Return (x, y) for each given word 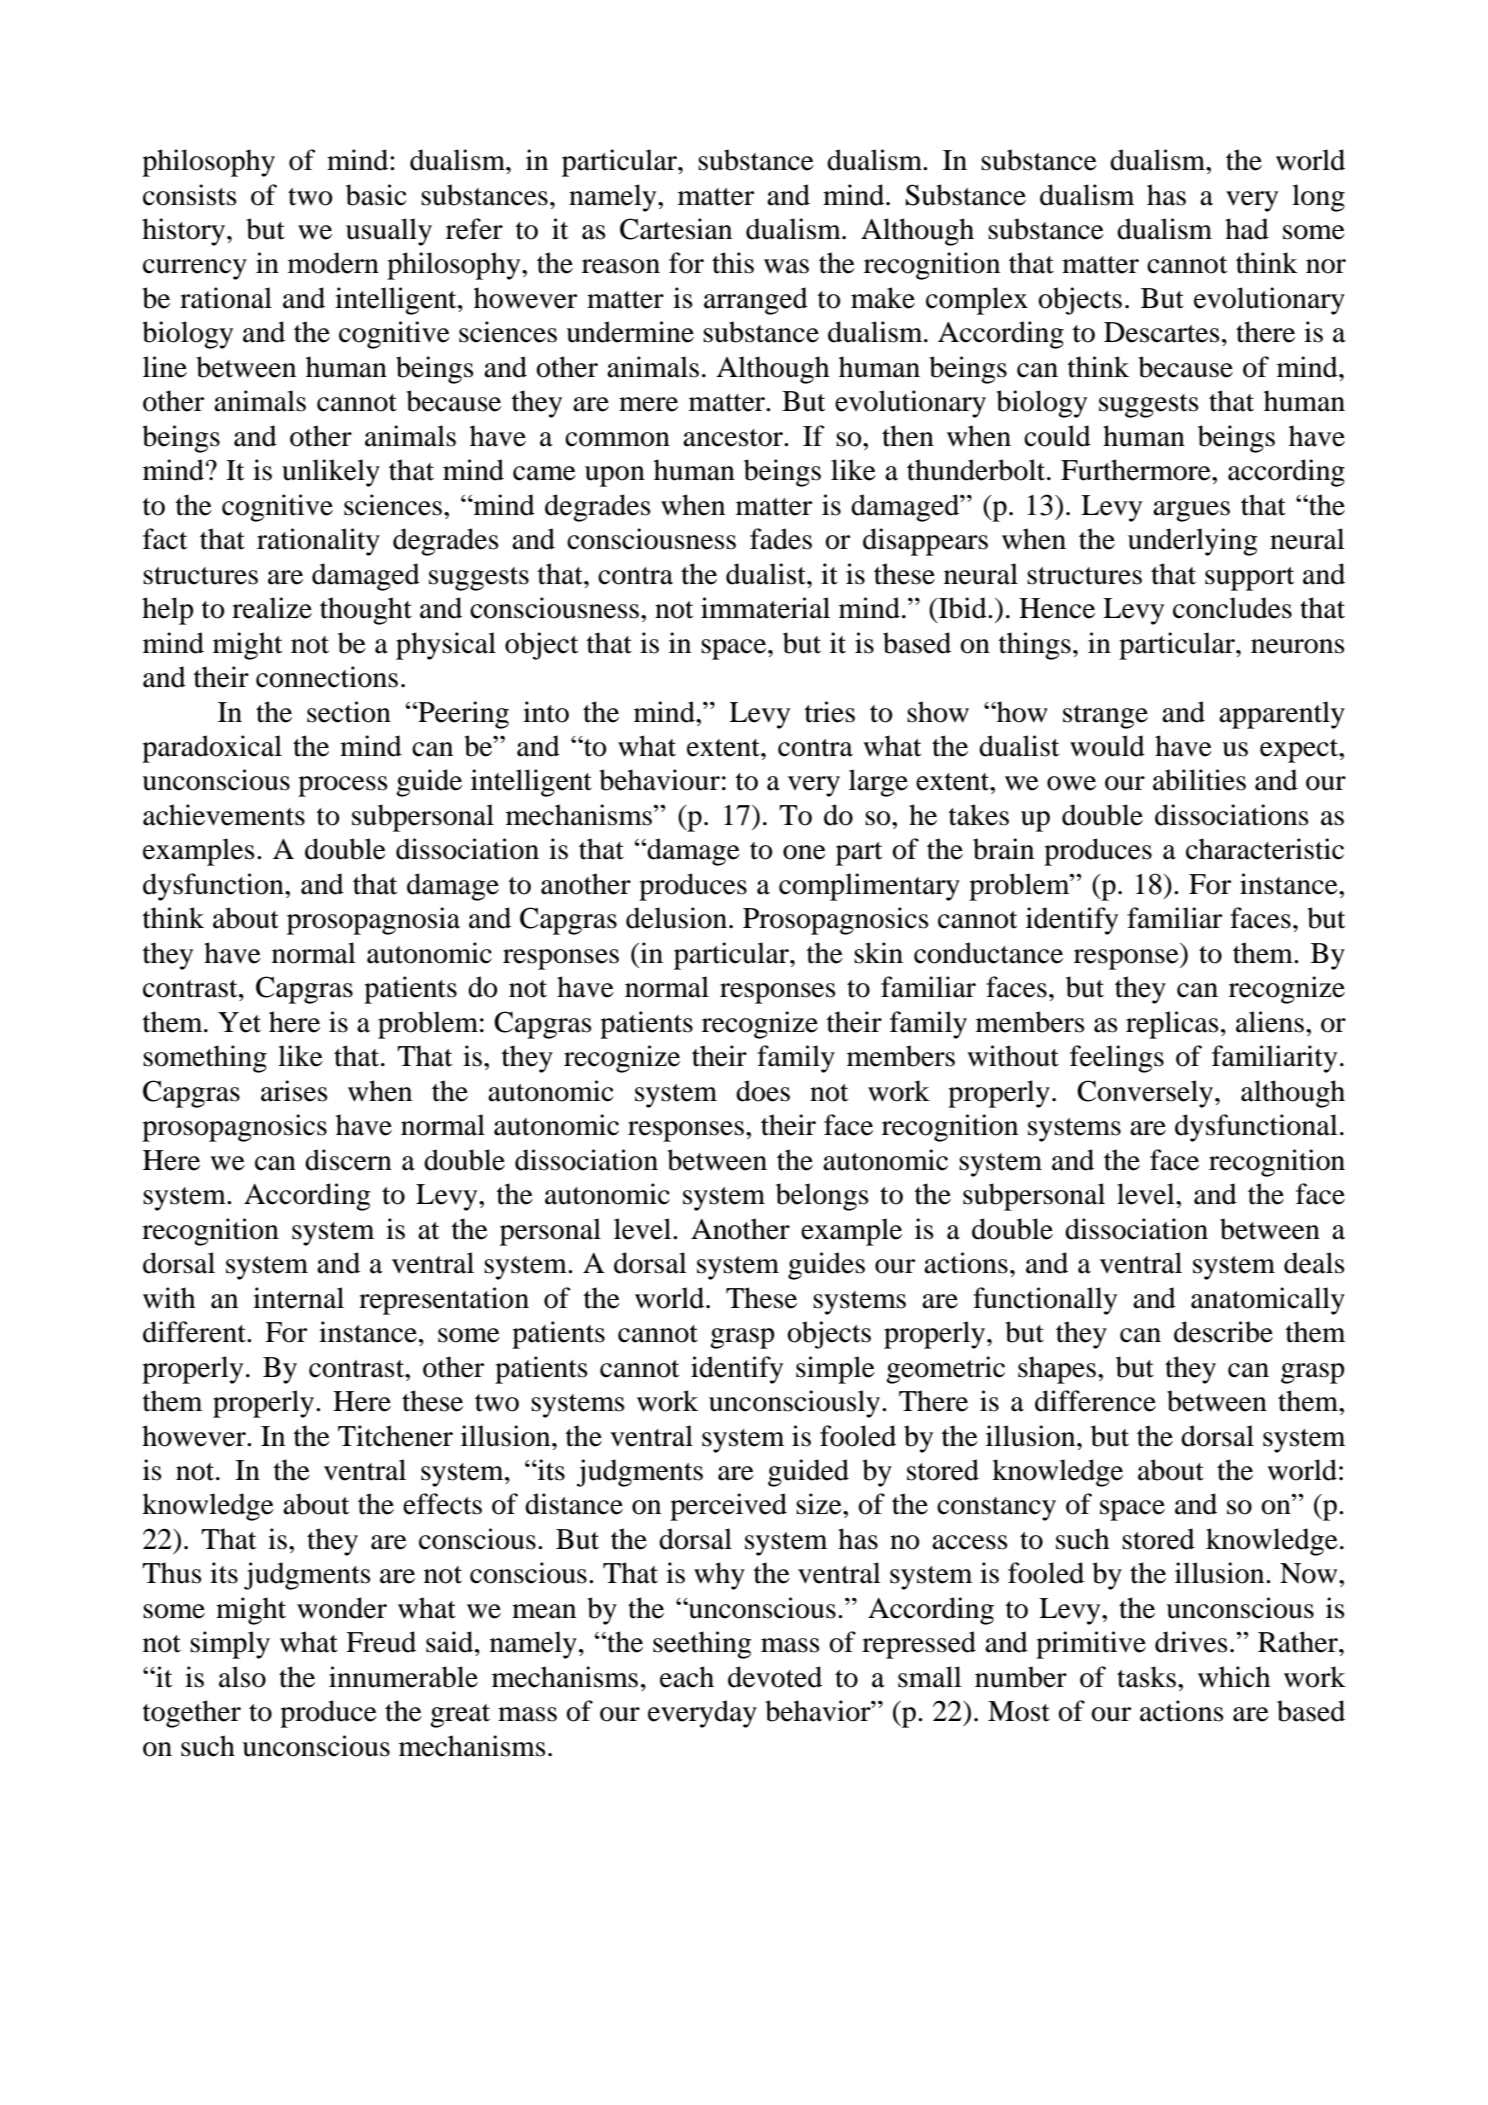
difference (1095, 1401)
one (804, 852)
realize (272, 608)
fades (781, 539)
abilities (1199, 780)
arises (294, 1091)
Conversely (1145, 1094)
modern (333, 263)
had (1247, 229)
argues (1191, 511)
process (343, 786)
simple (835, 1370)
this (733, 263)
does (763, 1091)
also (242, 1677)
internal (298, 1298)
